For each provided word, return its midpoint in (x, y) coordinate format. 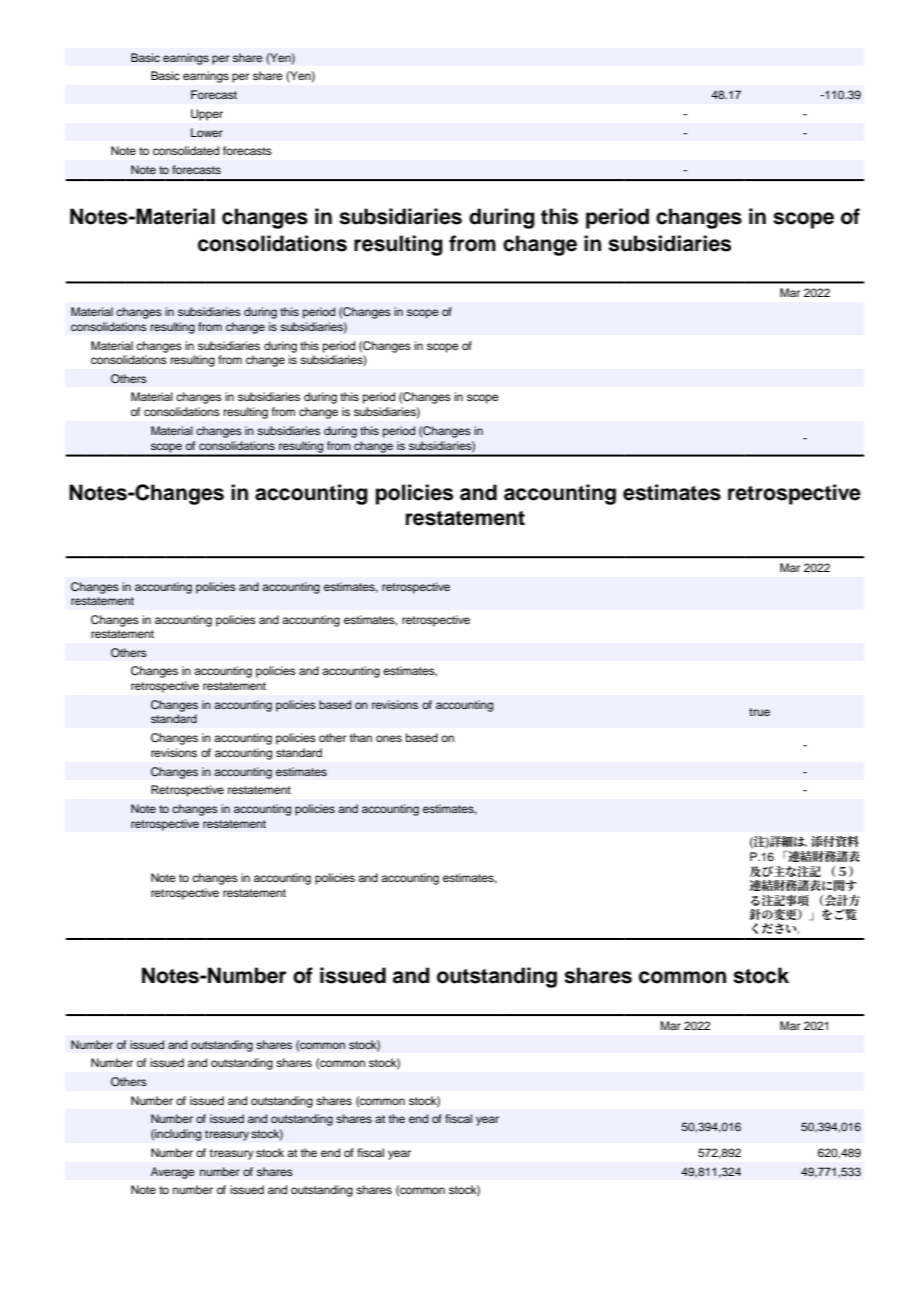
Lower (207, 132)
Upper (207, 115)
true (759, 712)
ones (389, 738)
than (360, 737)
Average (173, 1173)
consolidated (186, 150)
